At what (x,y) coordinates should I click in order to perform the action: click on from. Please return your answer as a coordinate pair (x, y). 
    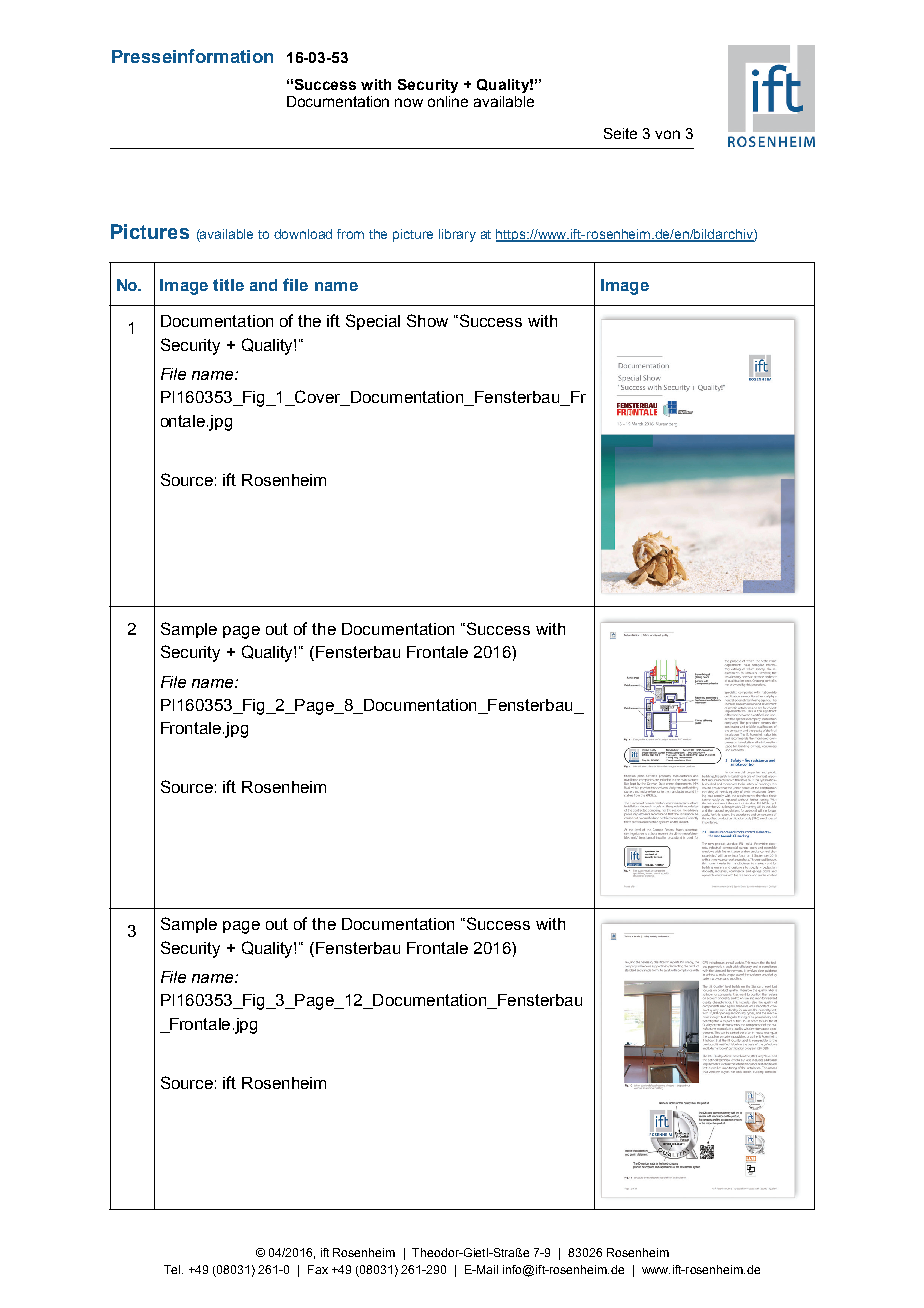
    Looking at the image, I should click on (350, 234).
